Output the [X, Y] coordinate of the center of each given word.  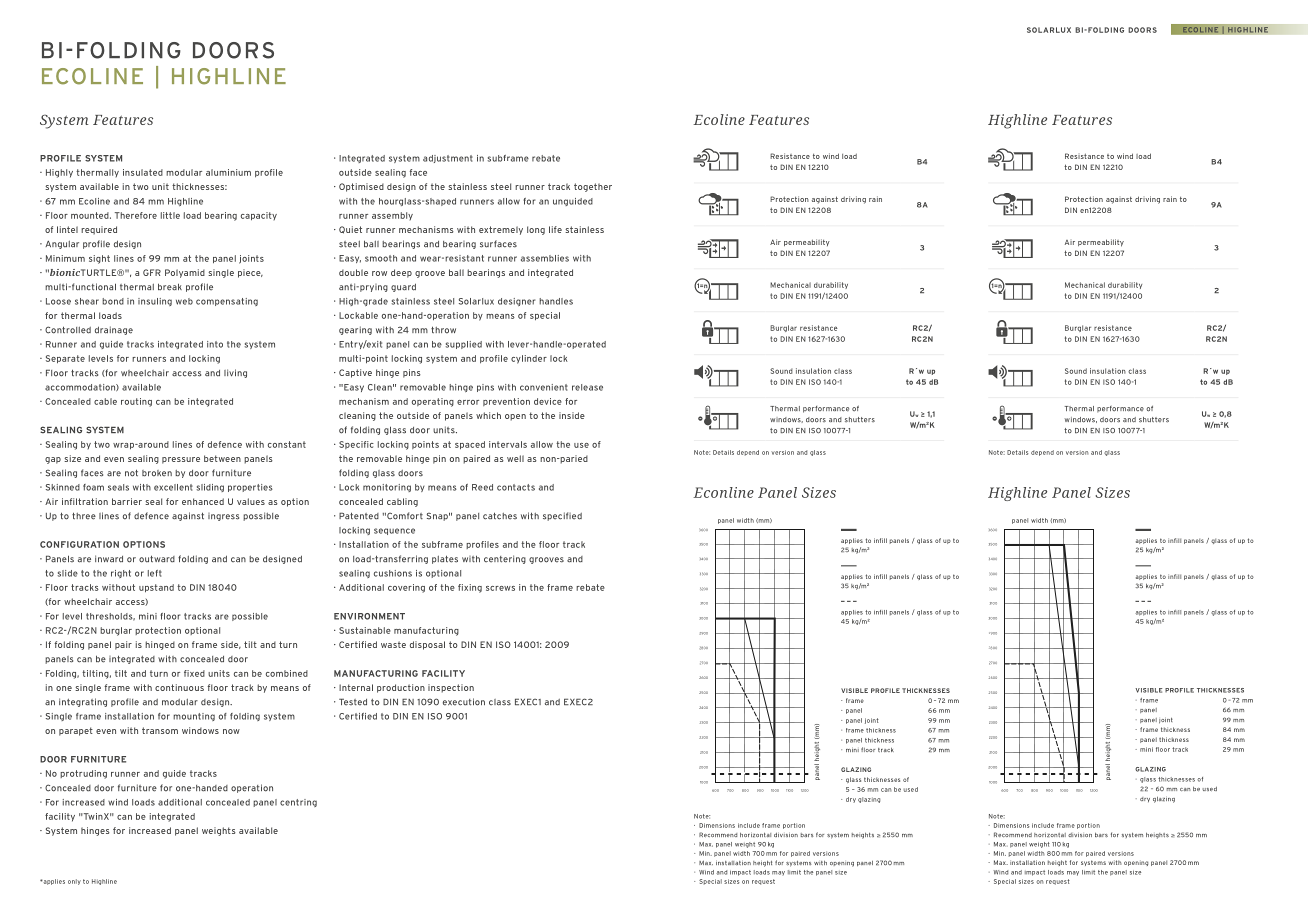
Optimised [361, 187]
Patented [359, 516]
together [593, 187]
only [74, 882]
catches [500, 516]
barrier [127, 501]
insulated [143, 172]
